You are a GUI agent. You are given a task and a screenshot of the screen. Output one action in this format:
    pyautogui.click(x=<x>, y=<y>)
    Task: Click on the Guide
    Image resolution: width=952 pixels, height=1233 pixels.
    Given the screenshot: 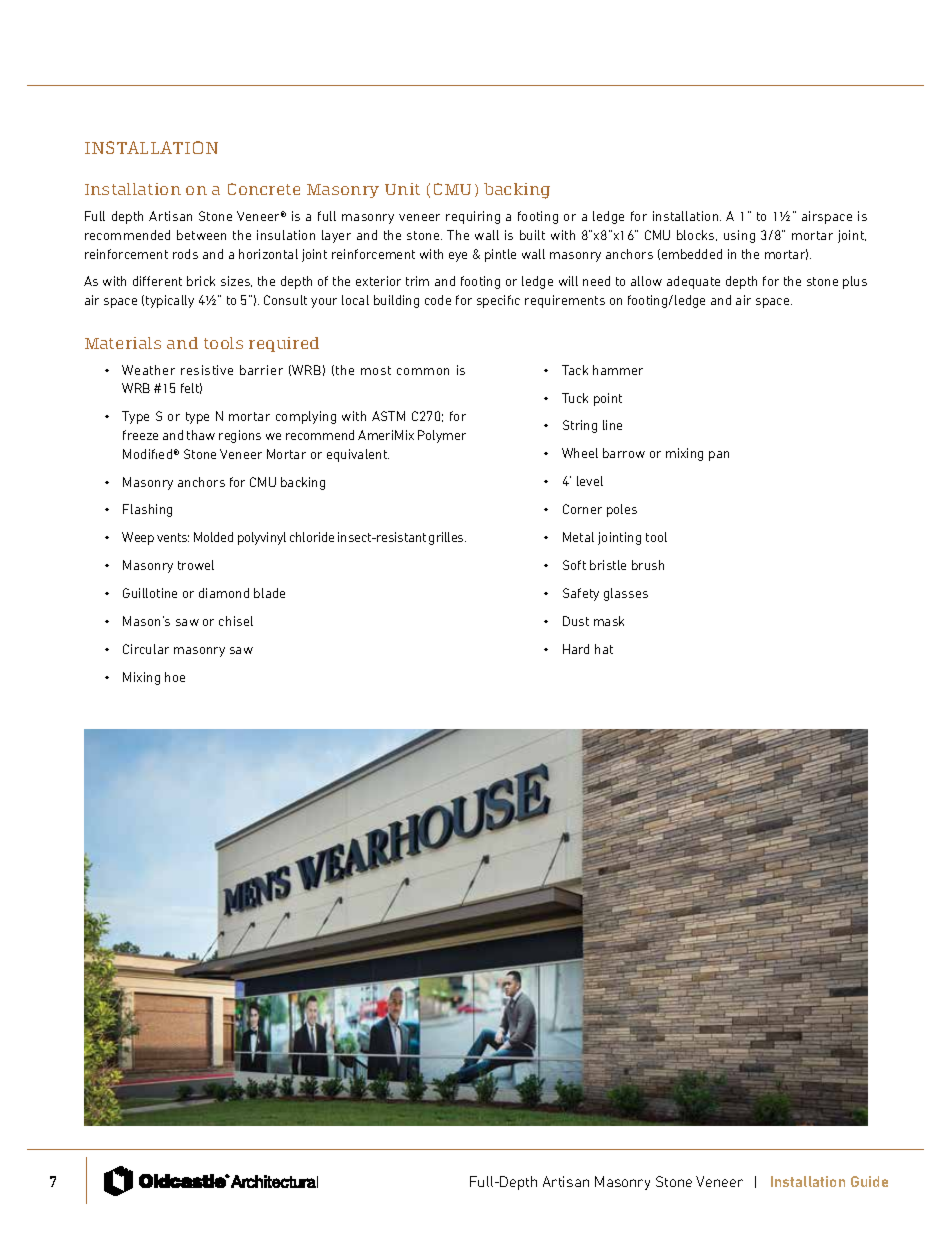 What is the action you would take?
    pyautogui.click(x=869, y=1181)
